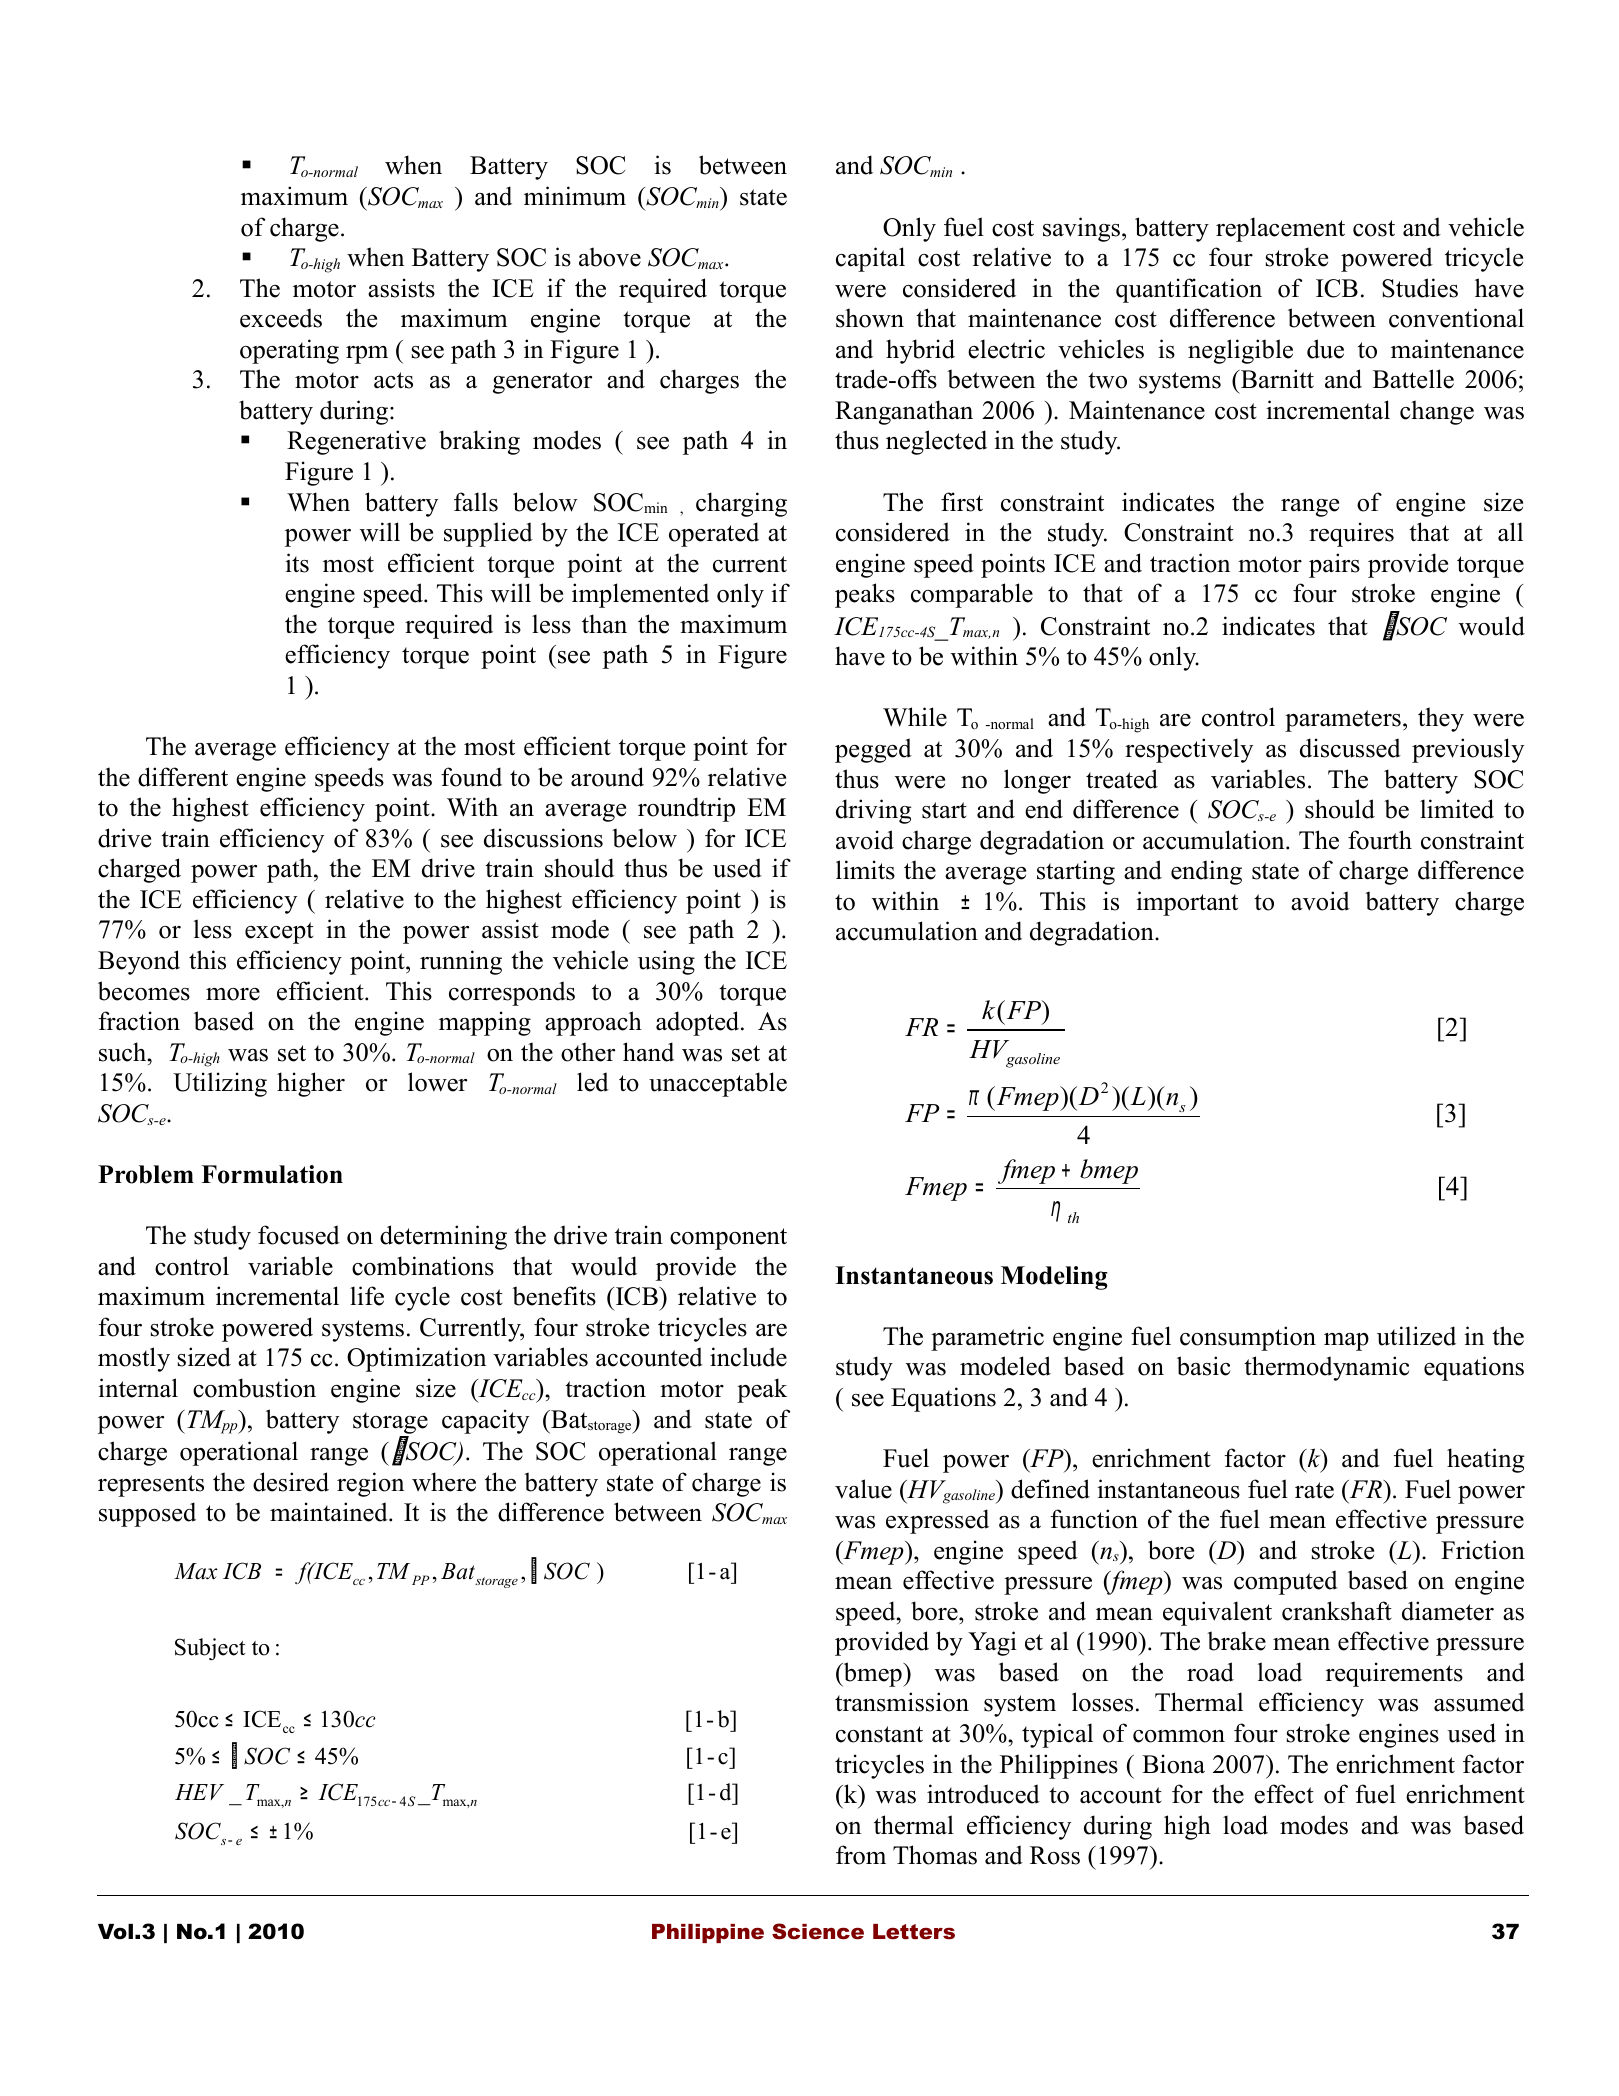 The width and height of the image is (1619, 2096). What do you see at coordinates (220, 1084) in the image?
I see `Utilizing` at bounding box center [220, 1084].
